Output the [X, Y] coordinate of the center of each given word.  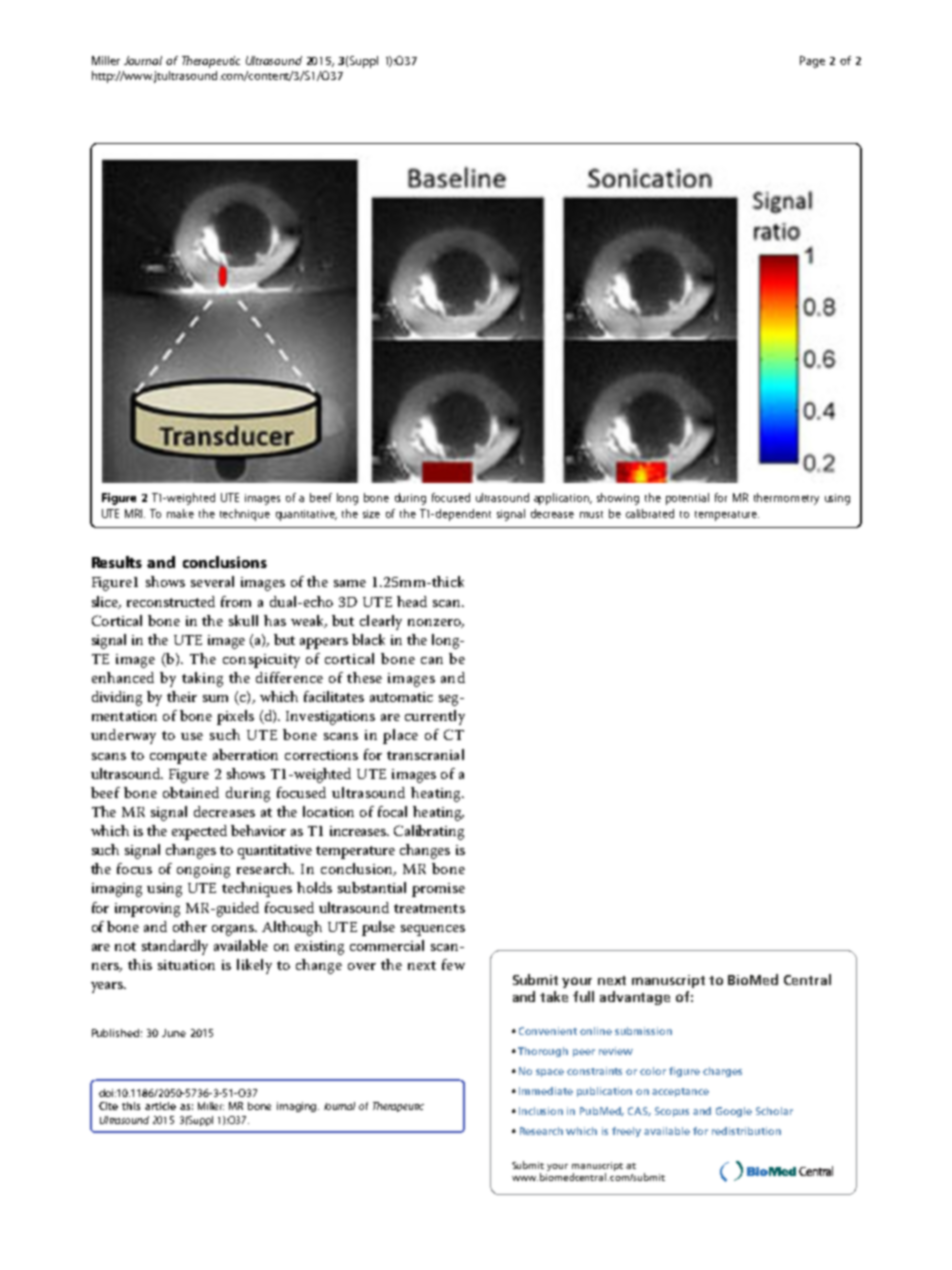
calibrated [650, 513]
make [180, 513]
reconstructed [171, 601]
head [412, 601]
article [160, 1106]
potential [687, 499]
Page [812, 62]
